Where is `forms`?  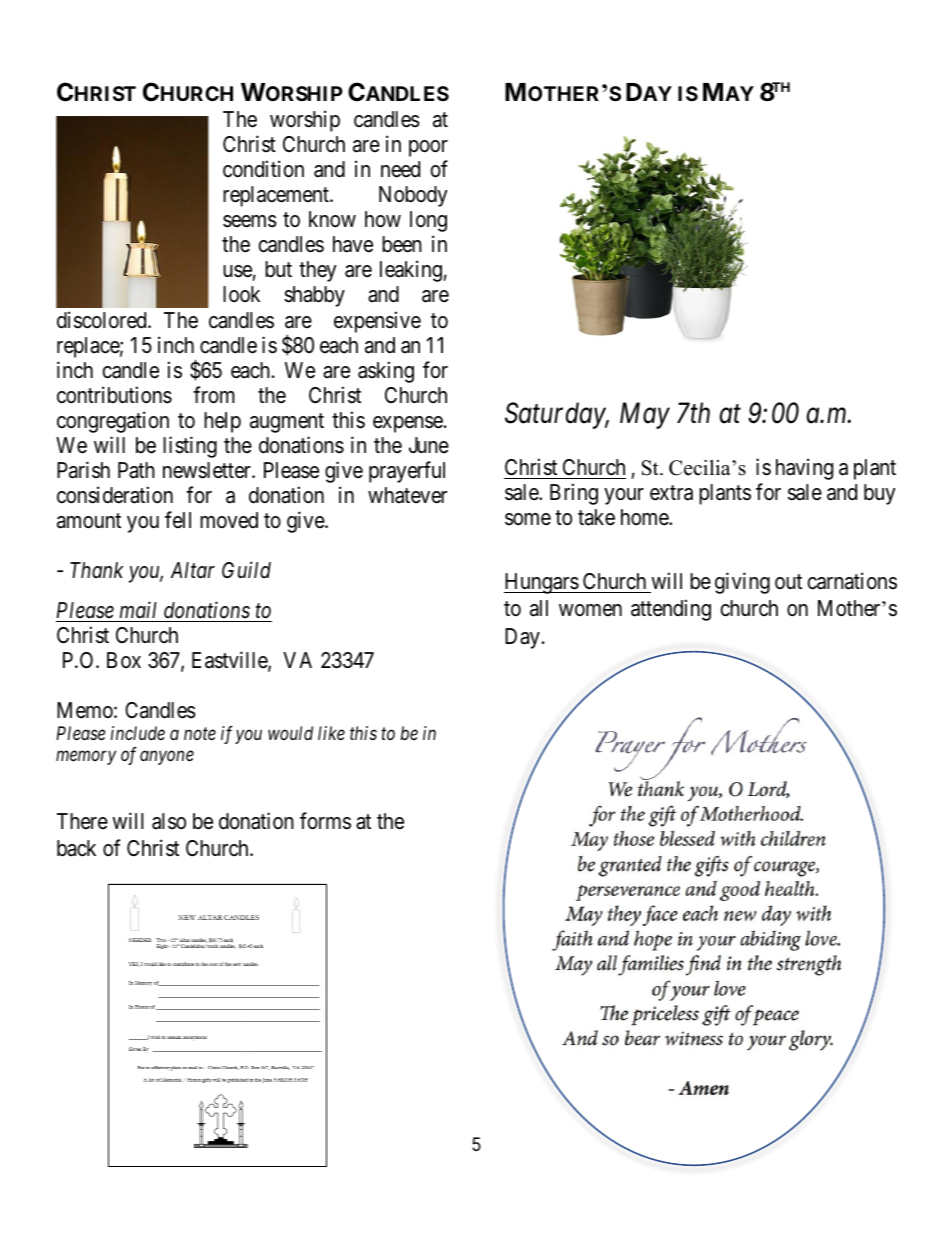 forms is located at coordinates (325, 821).
